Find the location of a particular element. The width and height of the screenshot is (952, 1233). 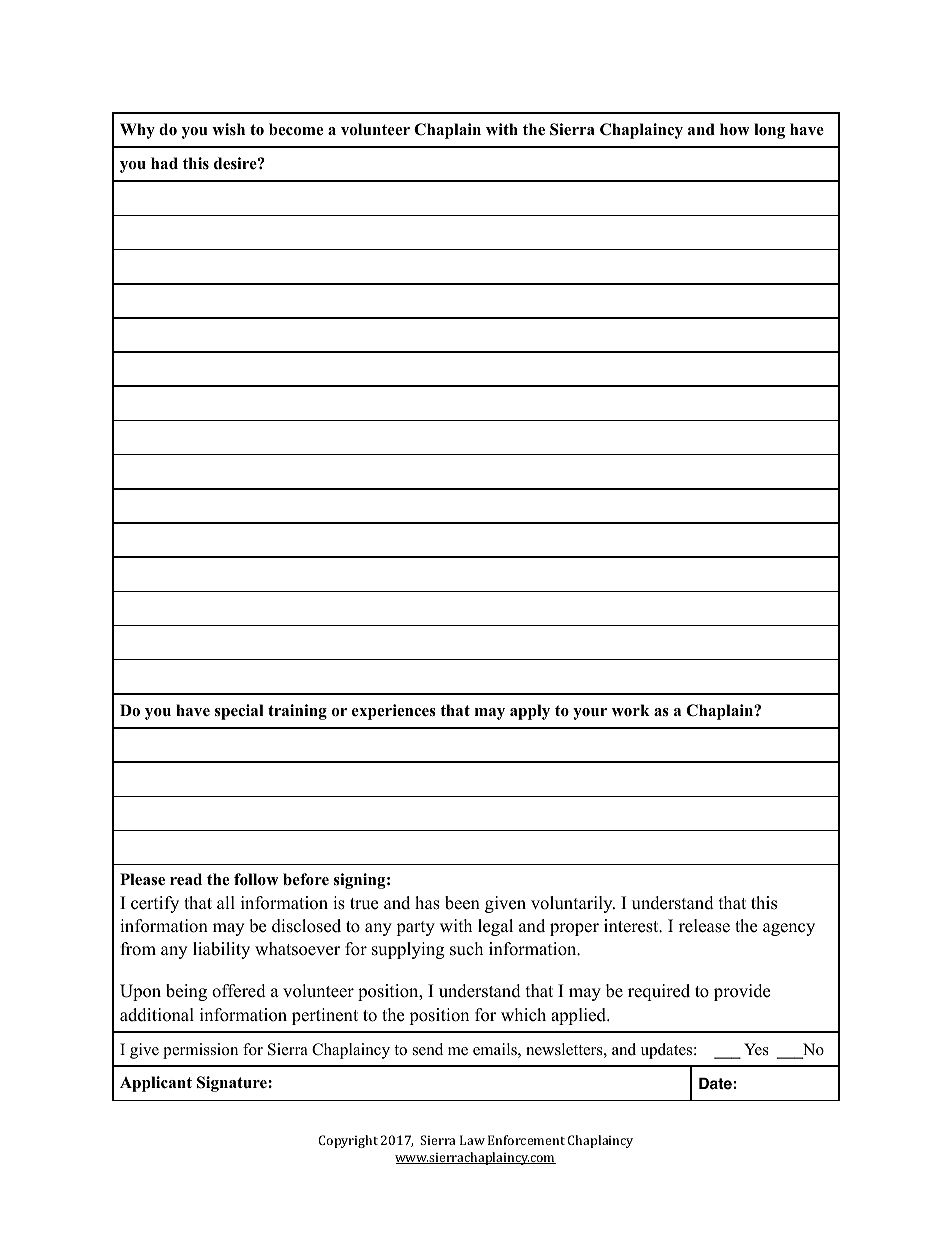

how is located at coordinates (734, 129).
